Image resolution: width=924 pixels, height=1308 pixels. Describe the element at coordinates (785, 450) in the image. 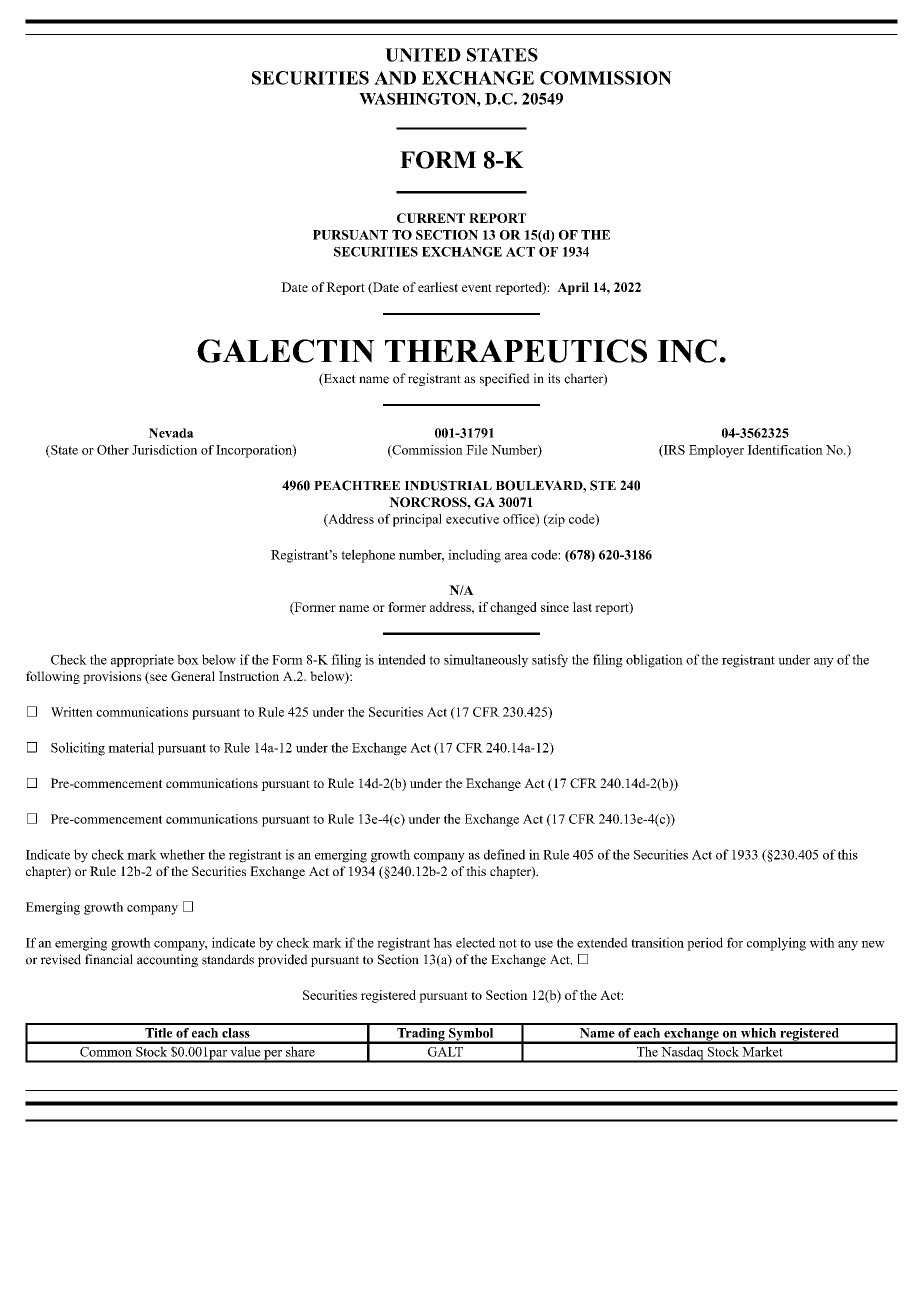

I see `Identification` at that location.
